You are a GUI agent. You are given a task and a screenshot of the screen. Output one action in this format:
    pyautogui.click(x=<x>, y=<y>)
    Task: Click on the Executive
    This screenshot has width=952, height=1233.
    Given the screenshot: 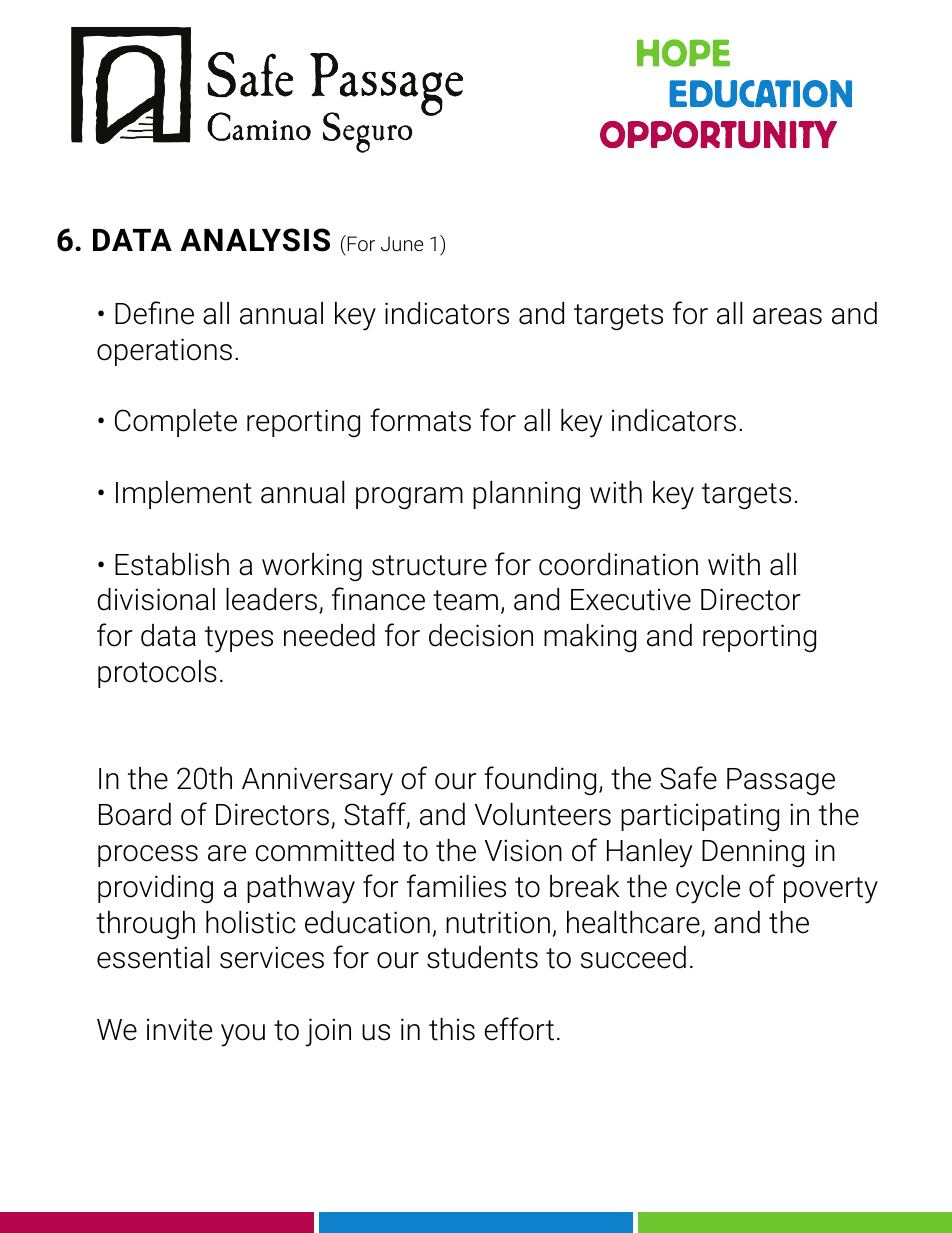 What is the action you would take?
    pyautogui.click(x=631, y=599)
